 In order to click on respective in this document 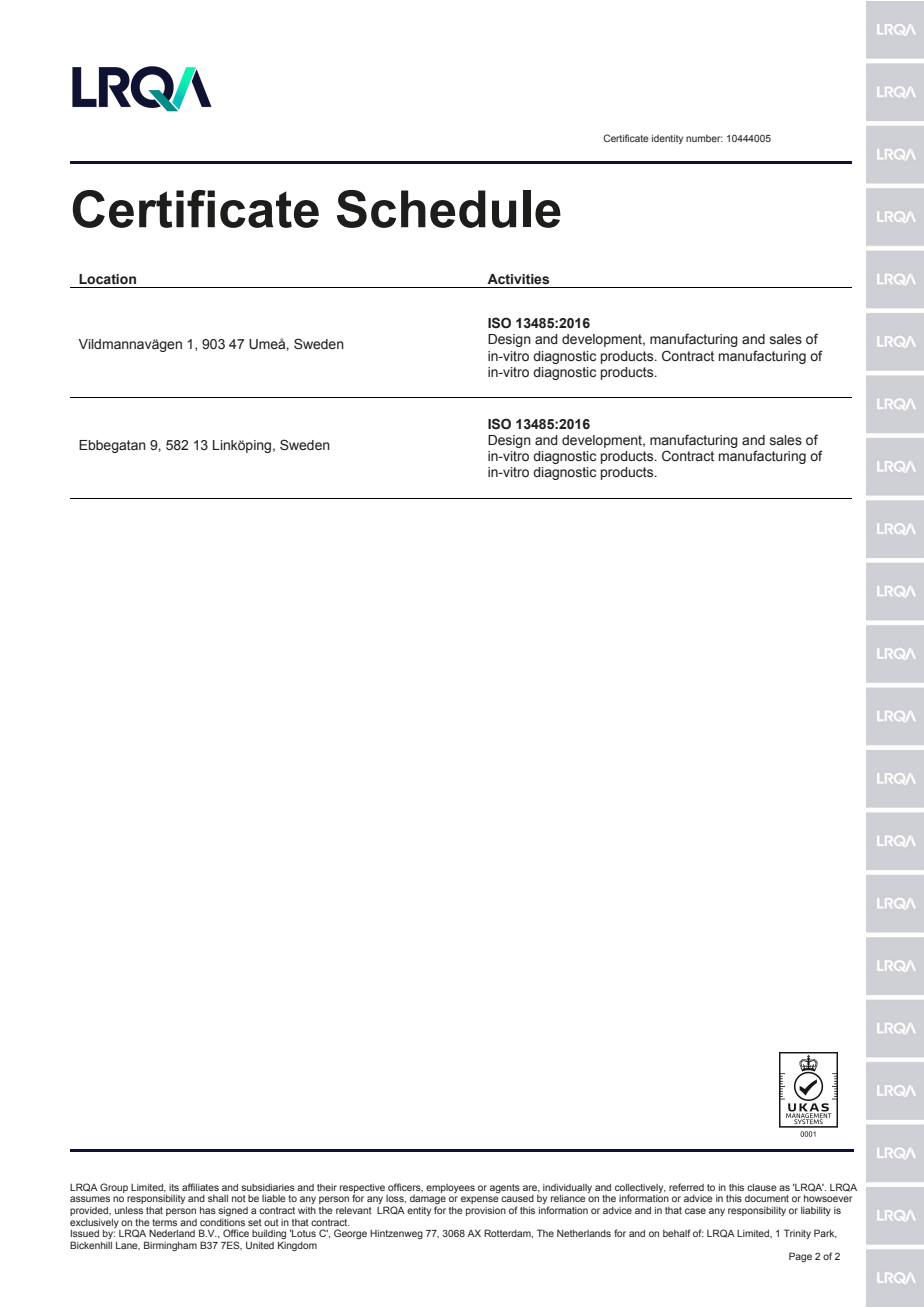, I will do `click(362, 1189)`.
